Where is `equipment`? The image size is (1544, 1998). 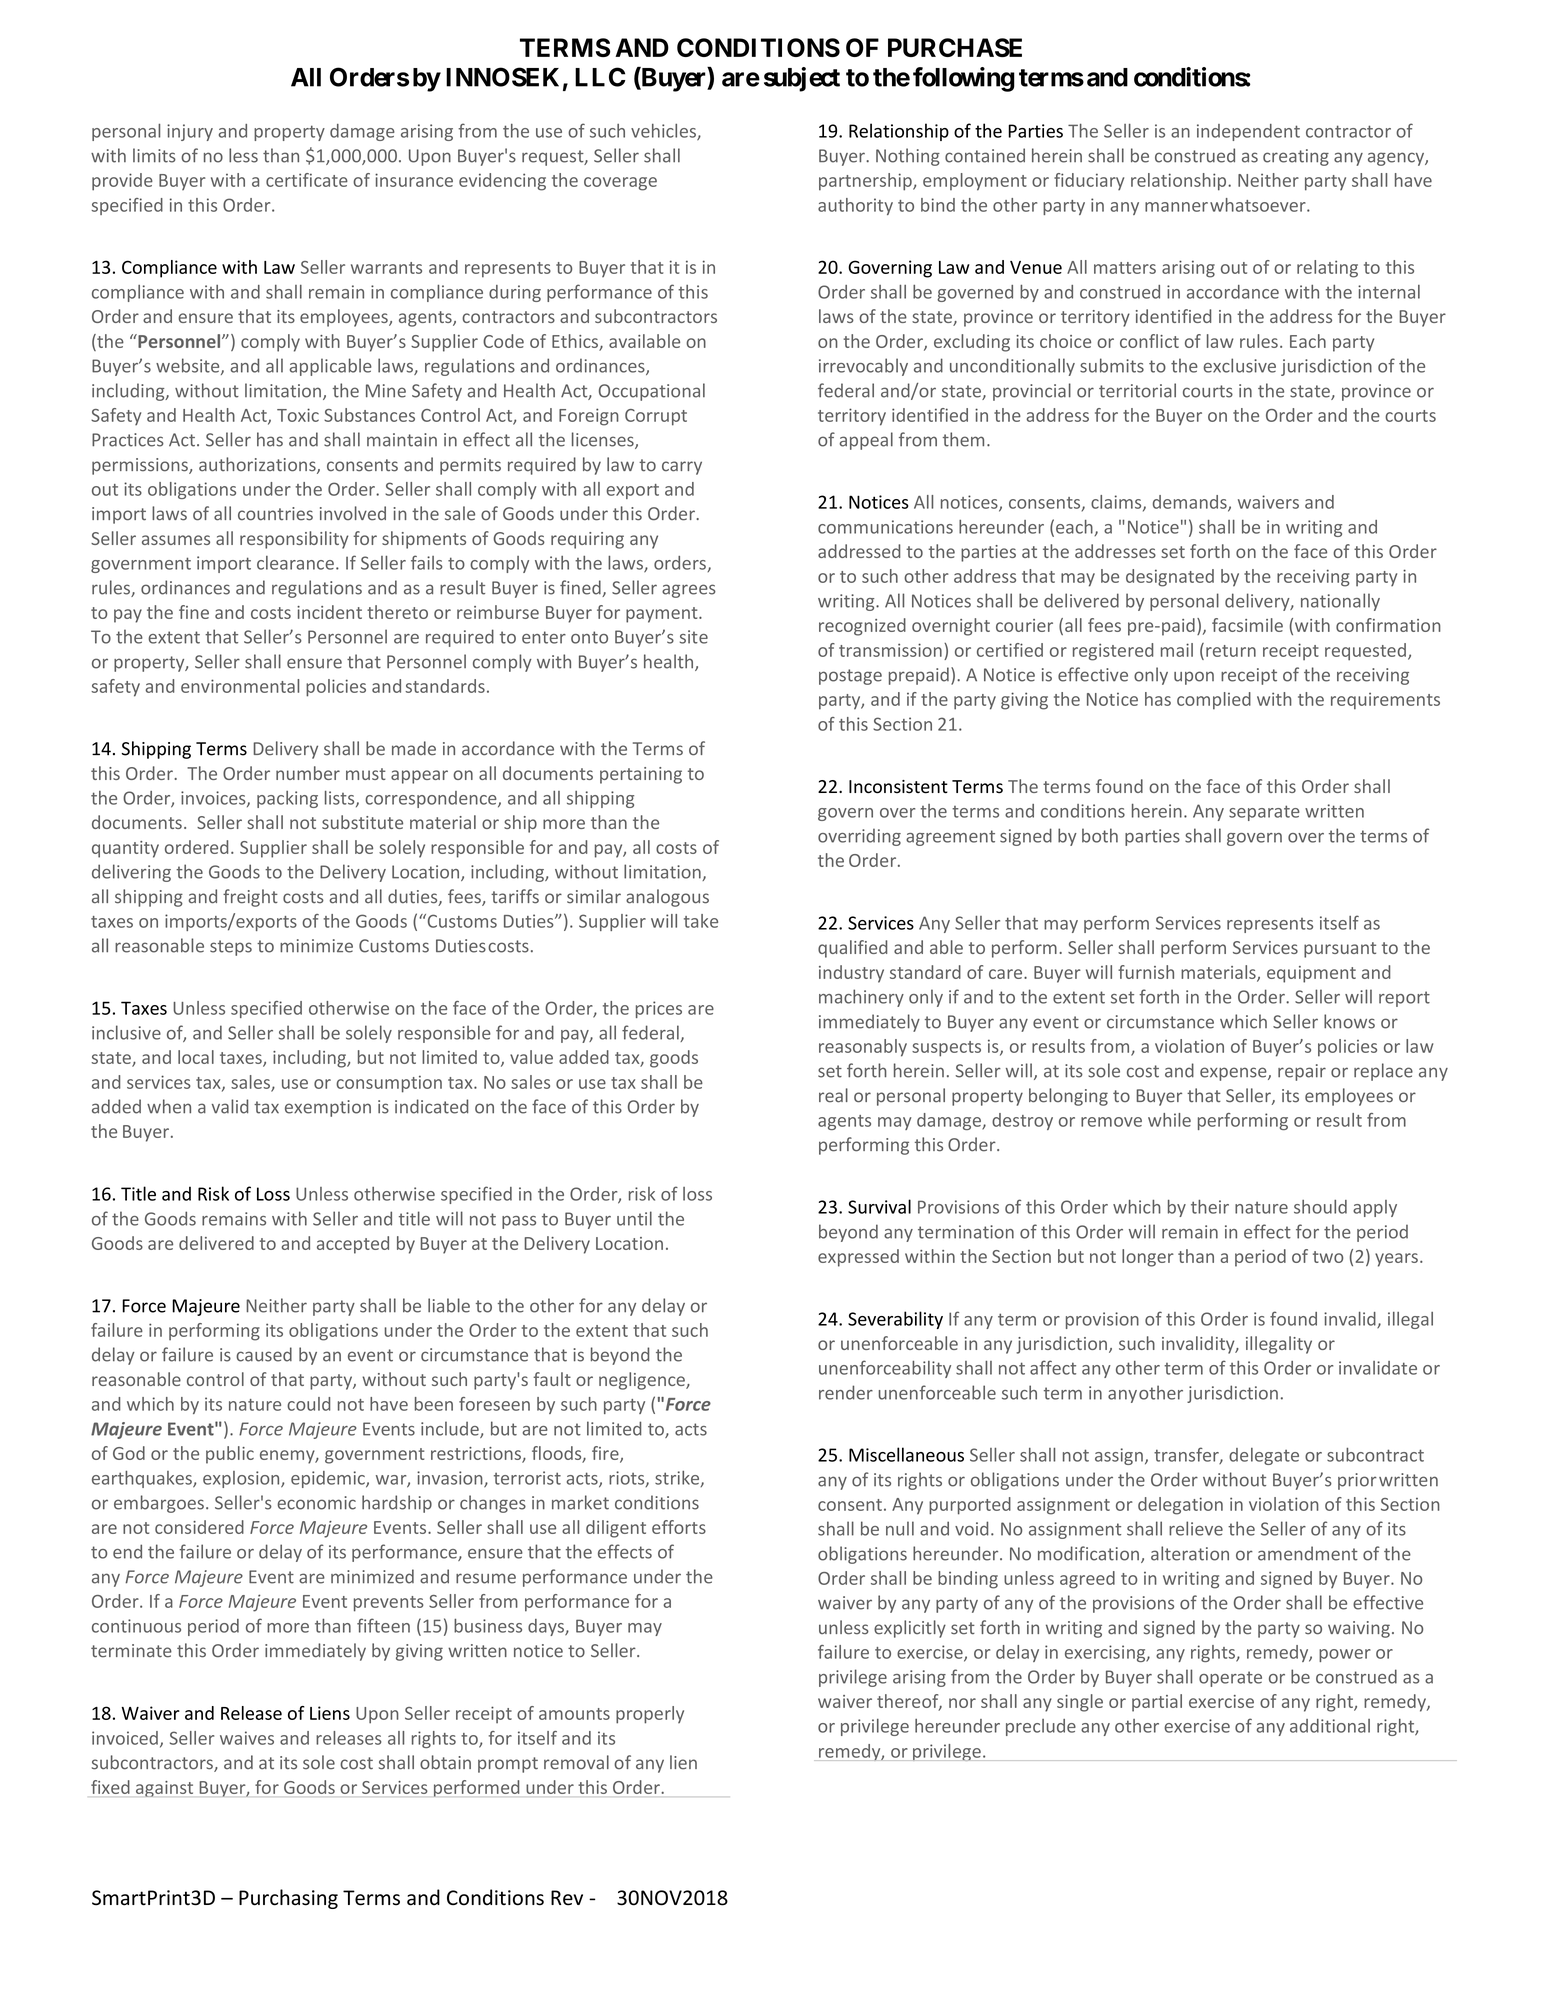 equipment is located at coordinates (1311, 974).
